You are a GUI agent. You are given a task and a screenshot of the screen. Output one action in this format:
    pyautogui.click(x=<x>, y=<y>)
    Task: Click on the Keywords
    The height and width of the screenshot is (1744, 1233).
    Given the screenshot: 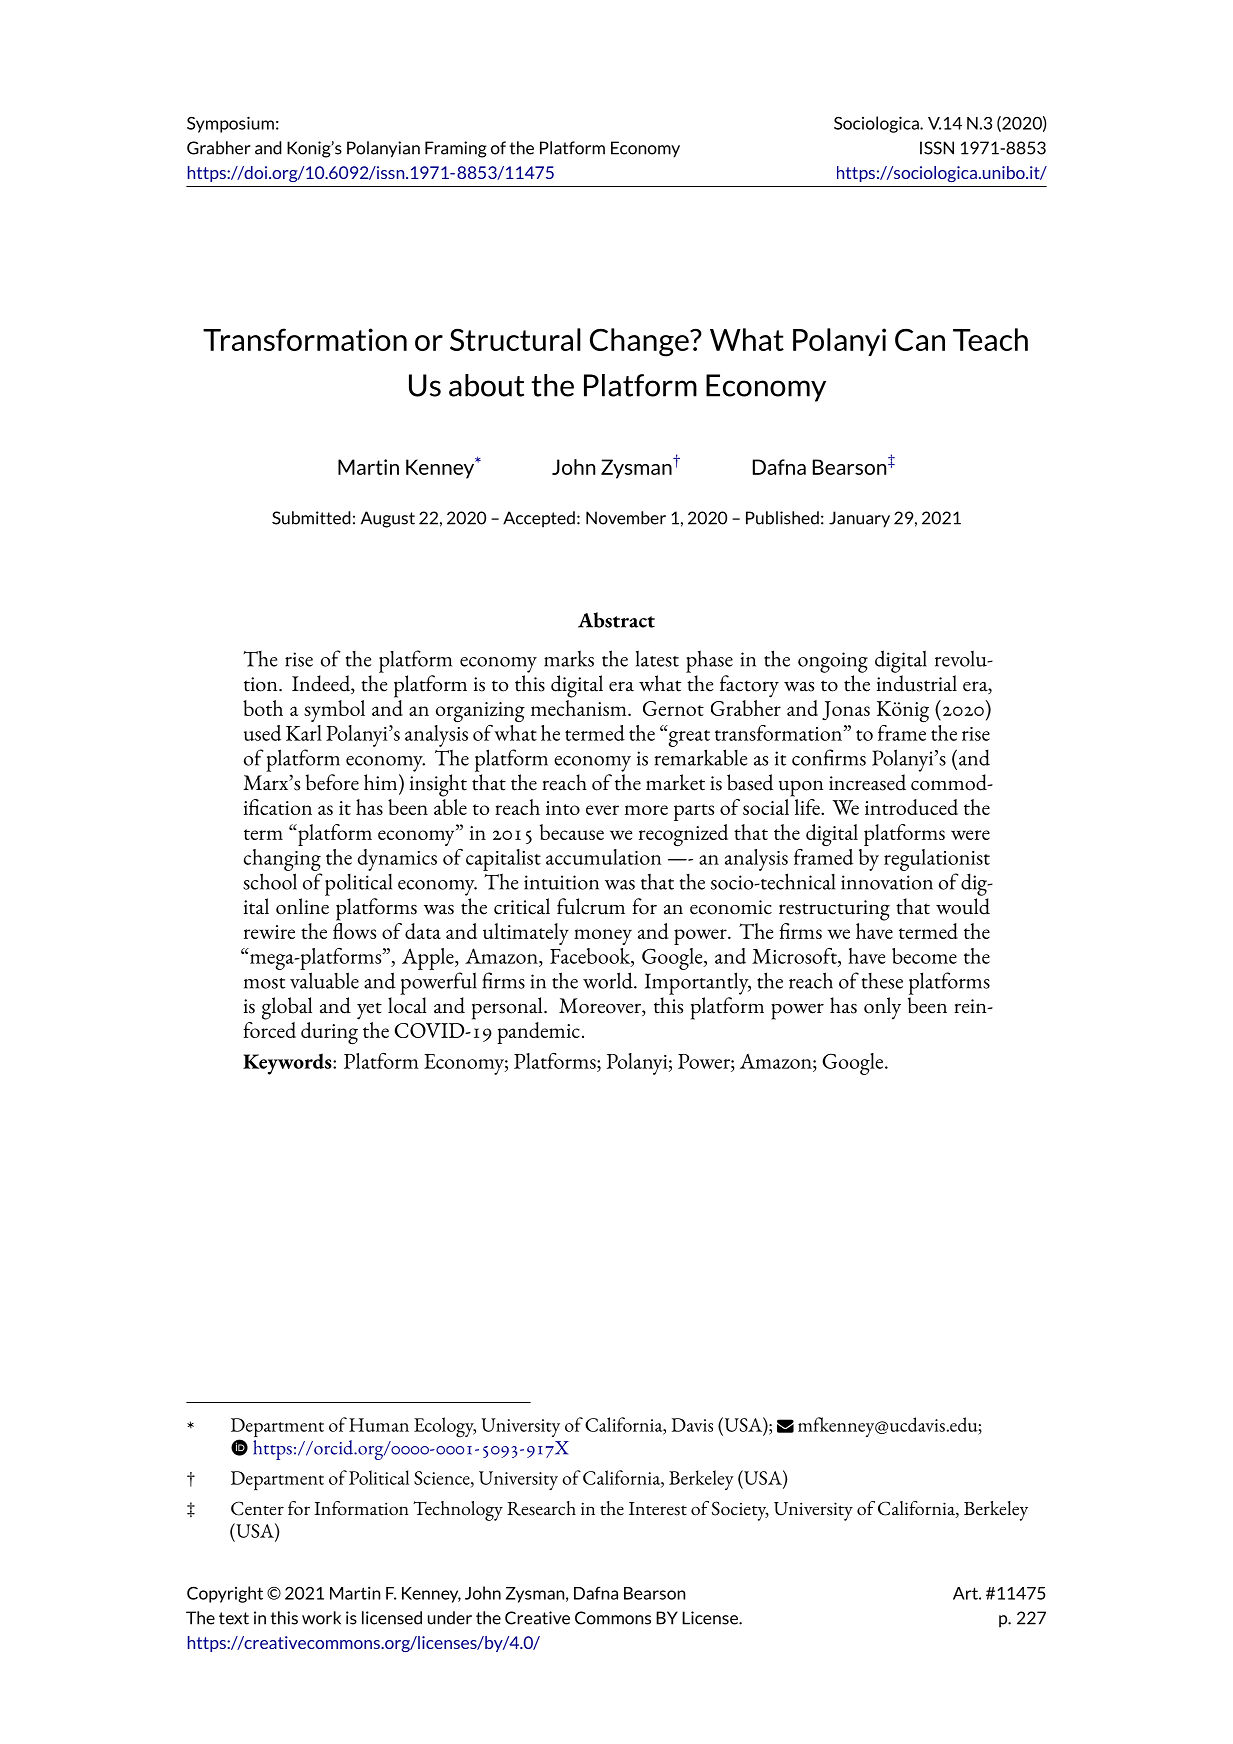 What is the action you would take?
    pyautogui.click(x=288, y=1064)
